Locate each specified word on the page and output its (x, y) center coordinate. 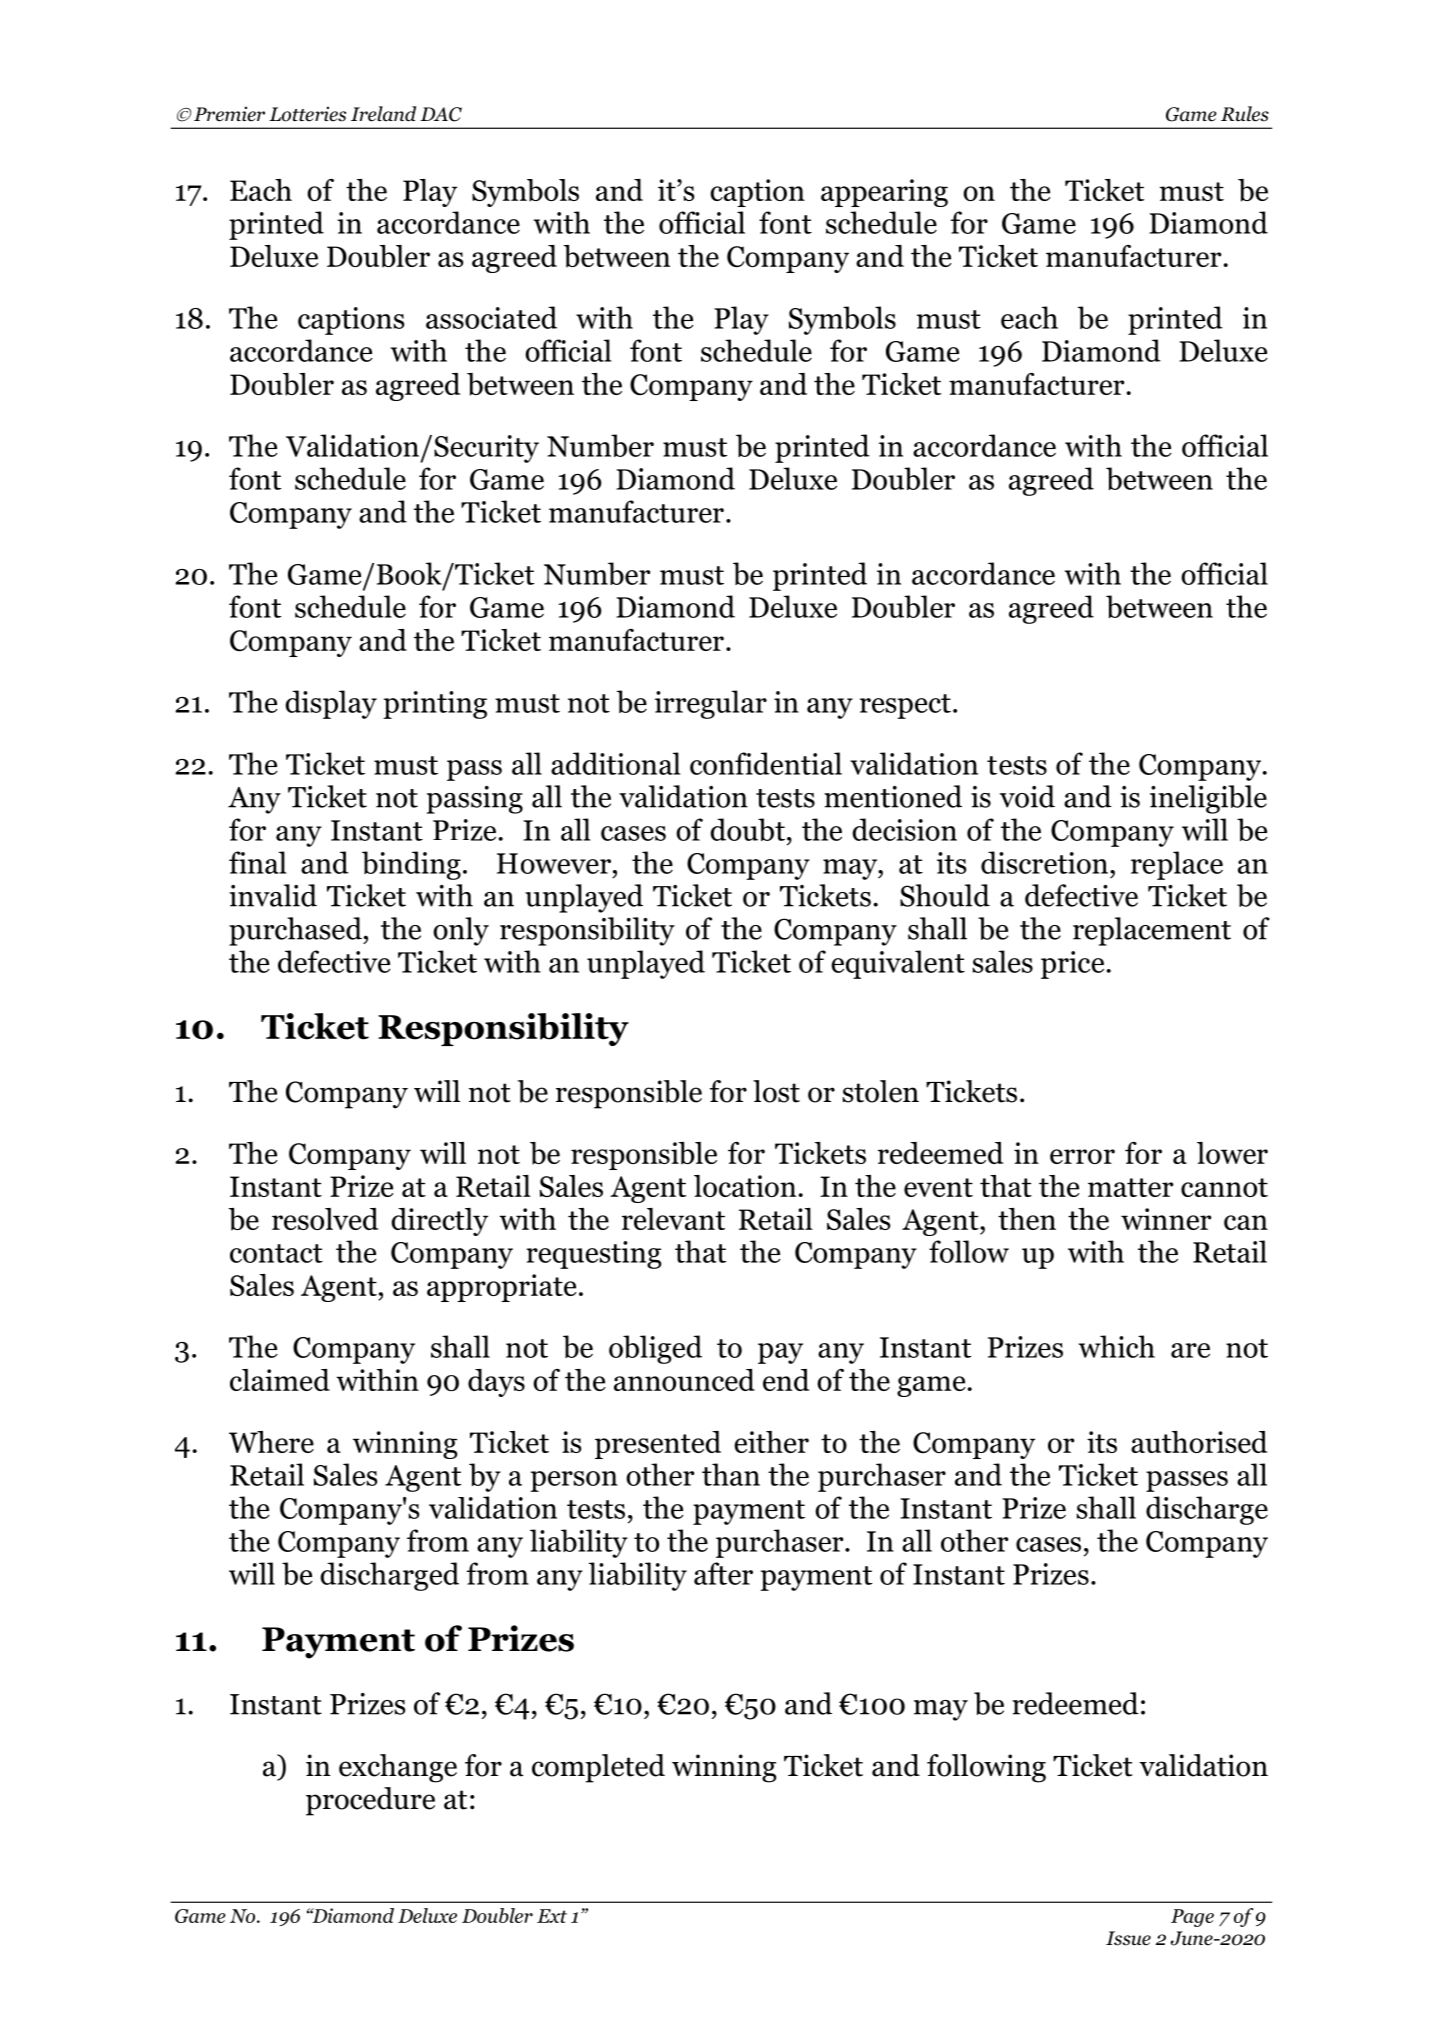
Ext (552, 1916)
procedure (370, 1801)
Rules (1245, 114)
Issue (1128, 1938)
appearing (884, 193)
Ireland (383, 114)
